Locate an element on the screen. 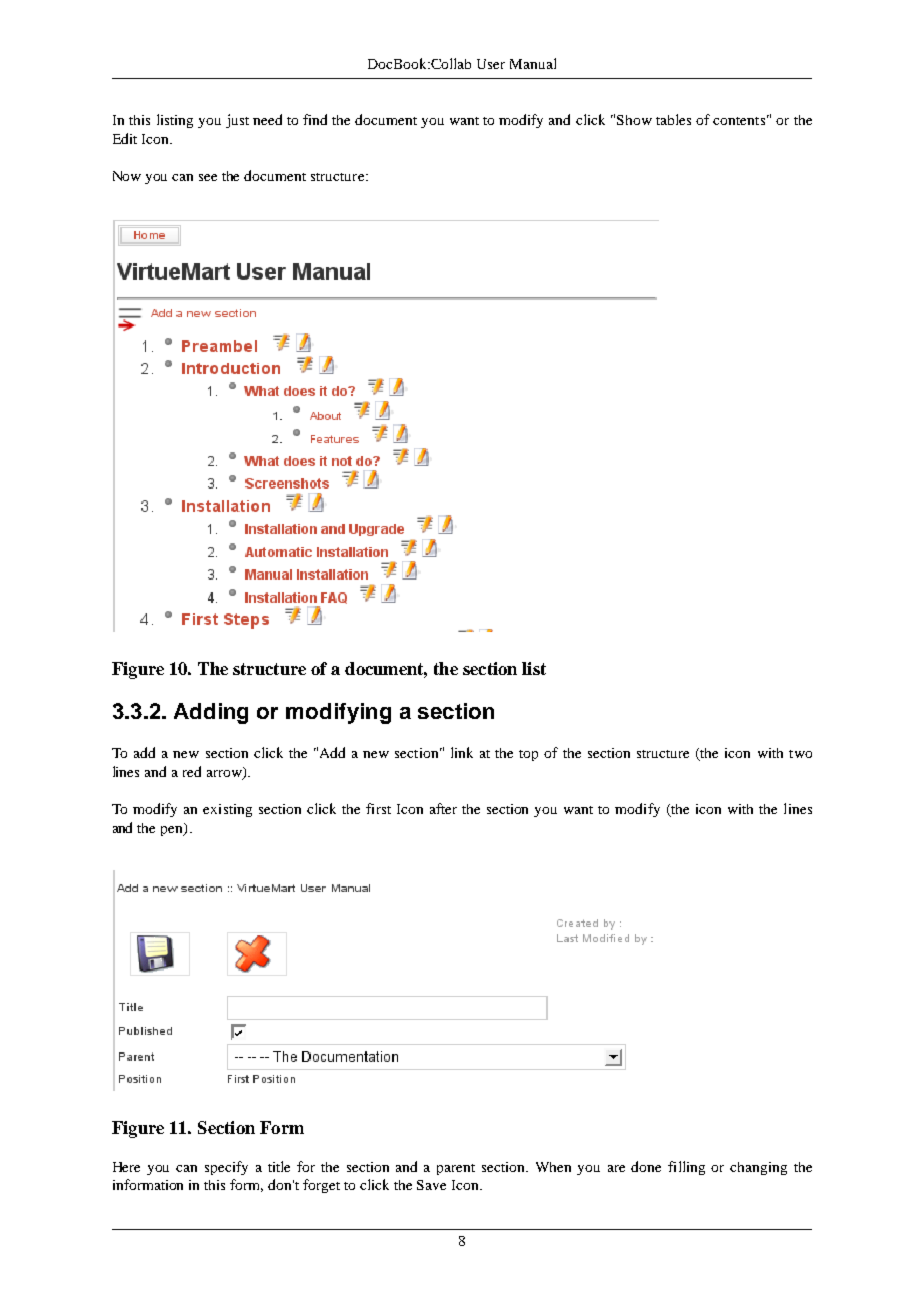  tables is located at coordinates (673, 119).
